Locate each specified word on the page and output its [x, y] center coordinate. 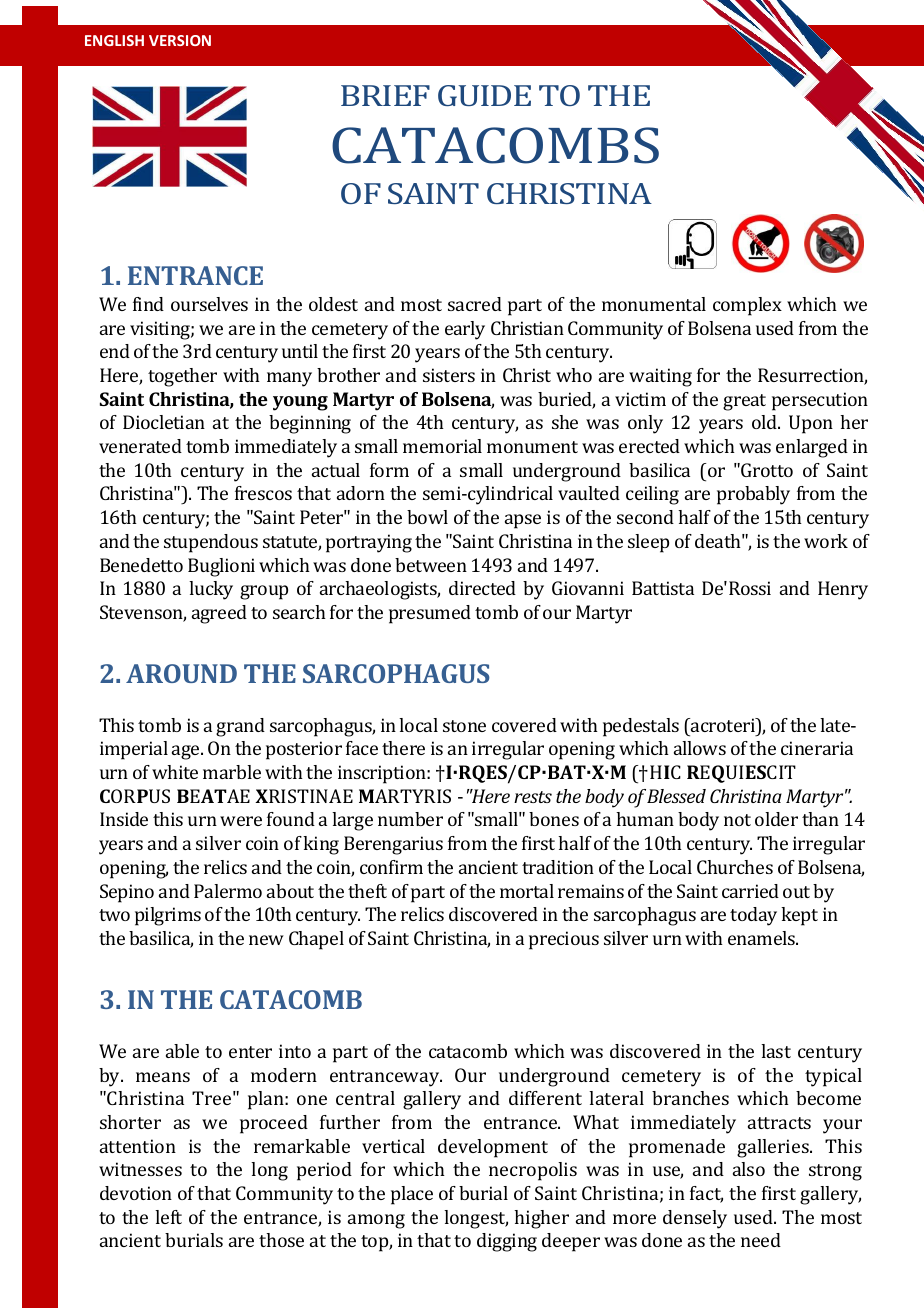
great [744, 402]
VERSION [180, 40]
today [753, 916]
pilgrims [168, 916]
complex [747, 306]
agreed [219, 614]
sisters [449, 375]
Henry [843, 590]
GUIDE [484, 95]
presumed [430, 614]
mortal [527, 891]
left [168, 1217]
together [182, 377]
